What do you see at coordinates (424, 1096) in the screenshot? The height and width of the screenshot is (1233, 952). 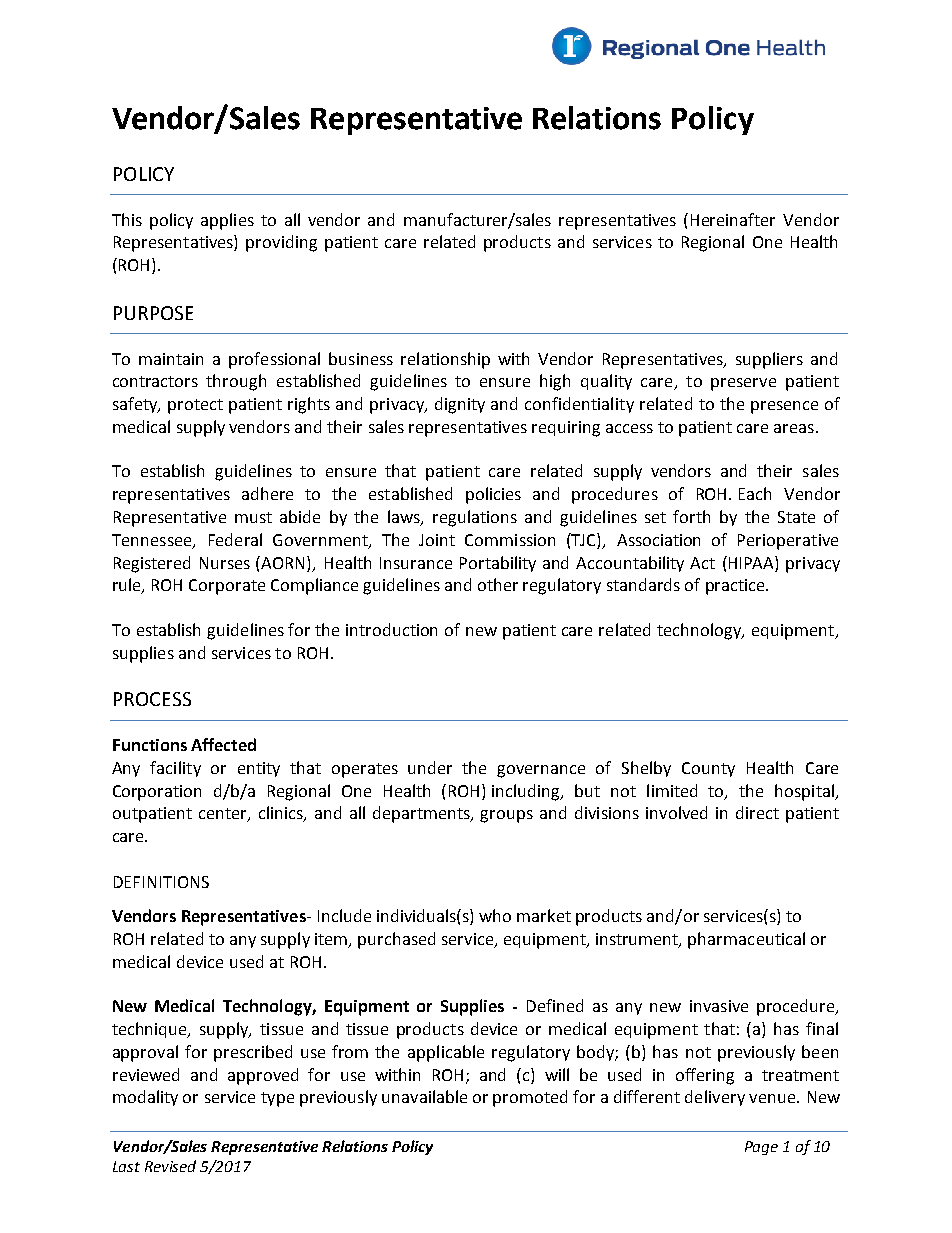 I see `unavailable` at bounding box center [424, 1096].
